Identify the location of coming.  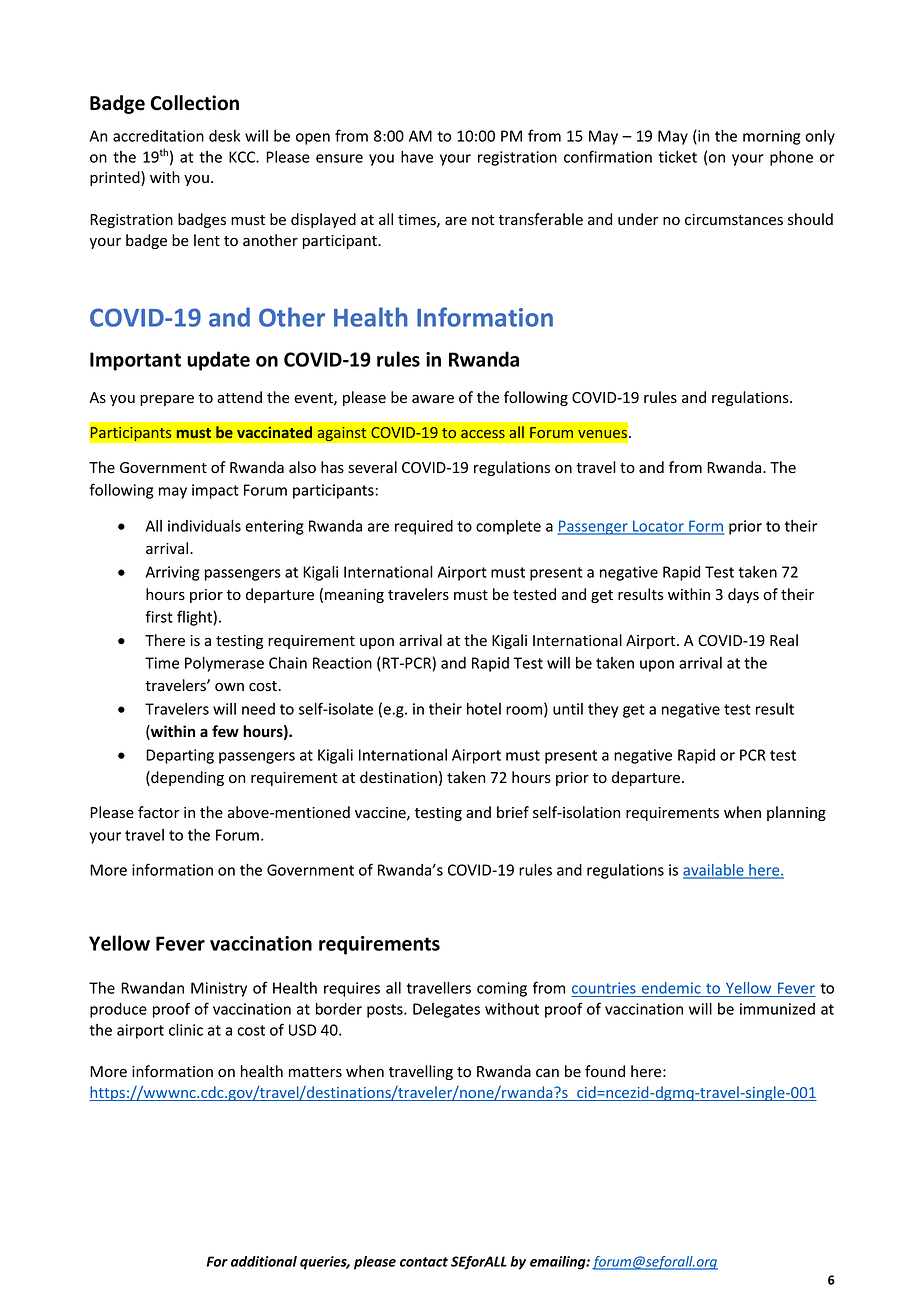
(502, 989).
